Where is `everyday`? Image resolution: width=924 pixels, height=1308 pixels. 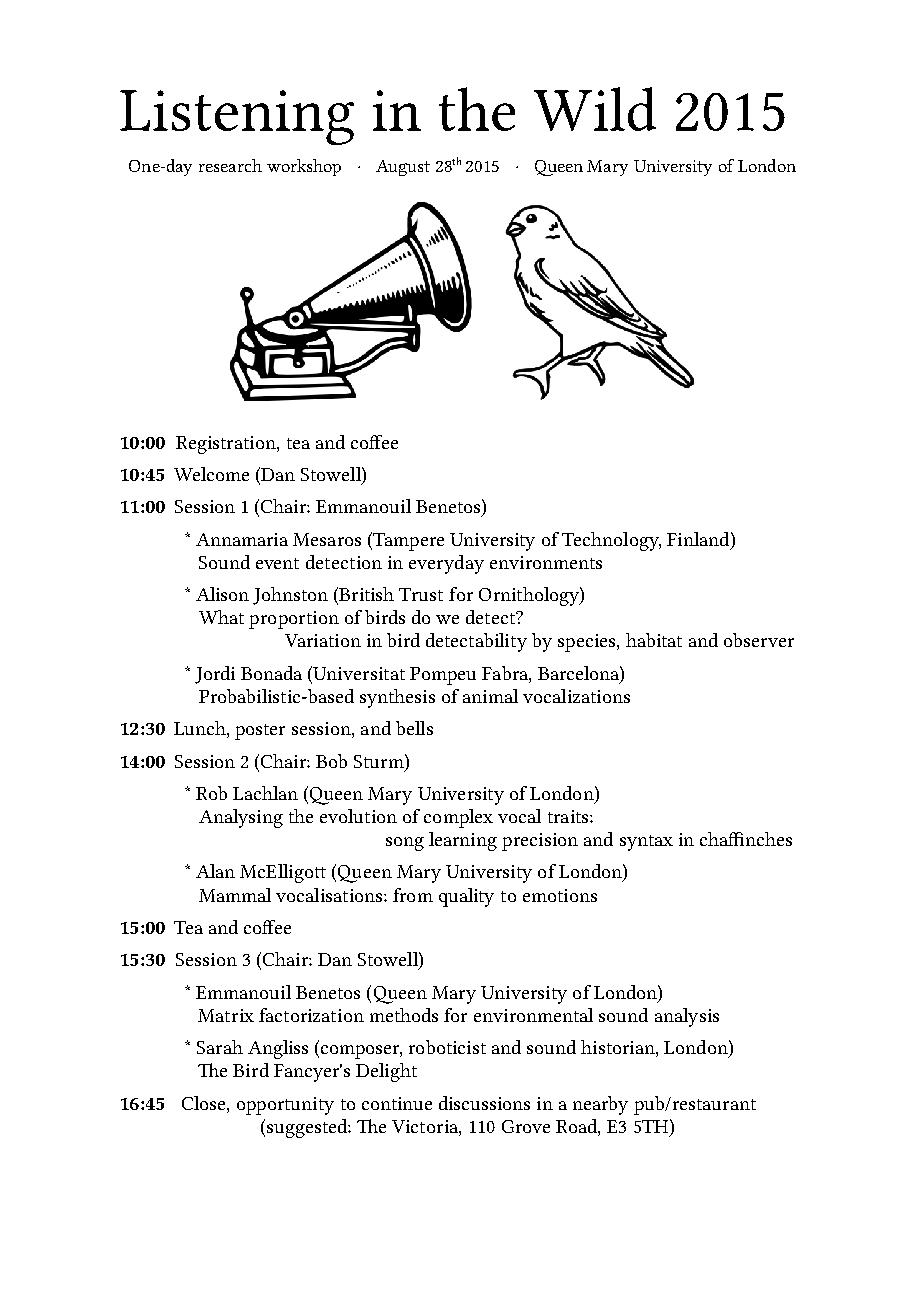
everyday is located at coordinates (446, 564).
